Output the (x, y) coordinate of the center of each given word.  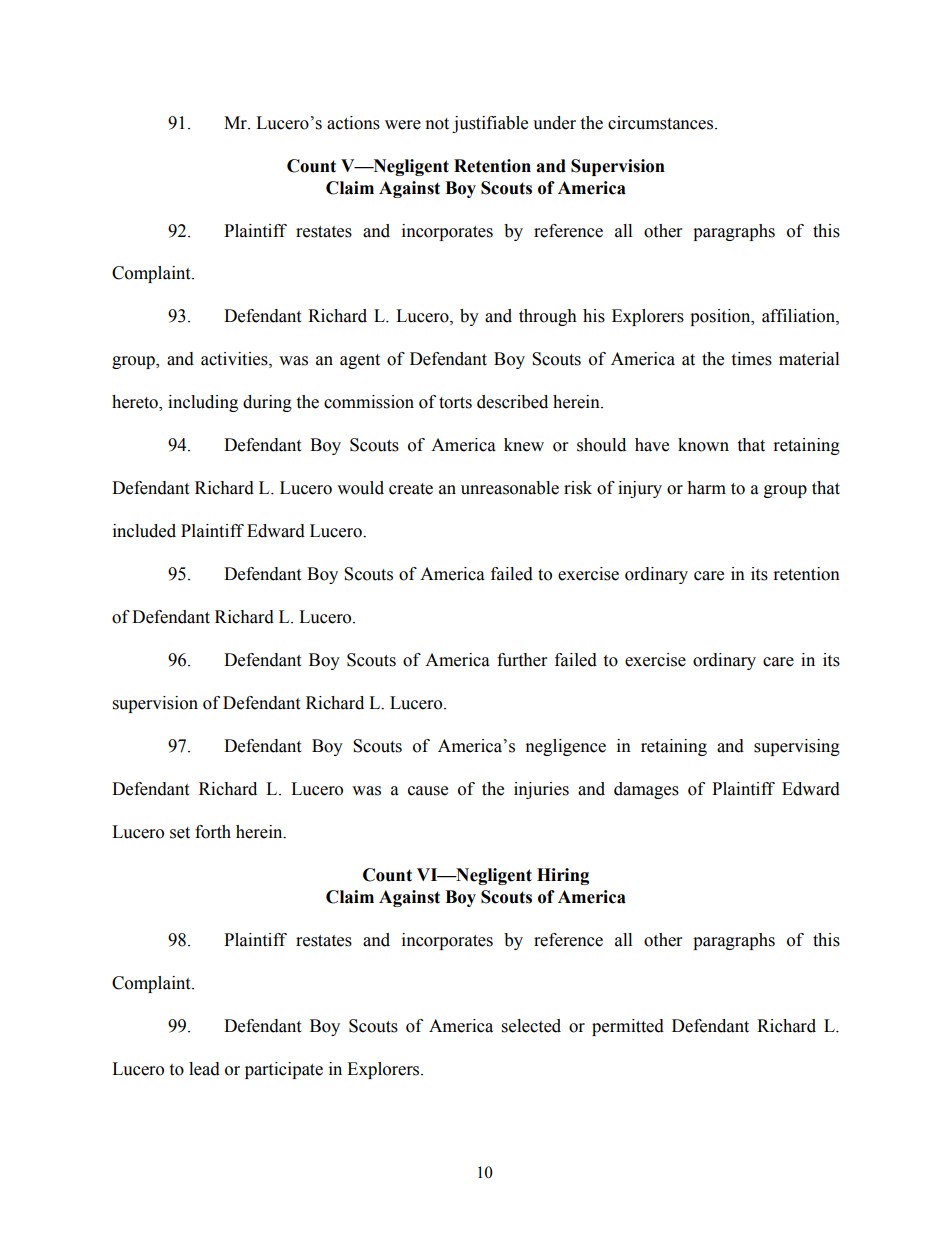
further (522, 660)
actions (353, 123)
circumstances (662, 123)
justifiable (490, 124)
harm (706, 488)
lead (204, 1069)
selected (531, 1026)
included (144, 531)
